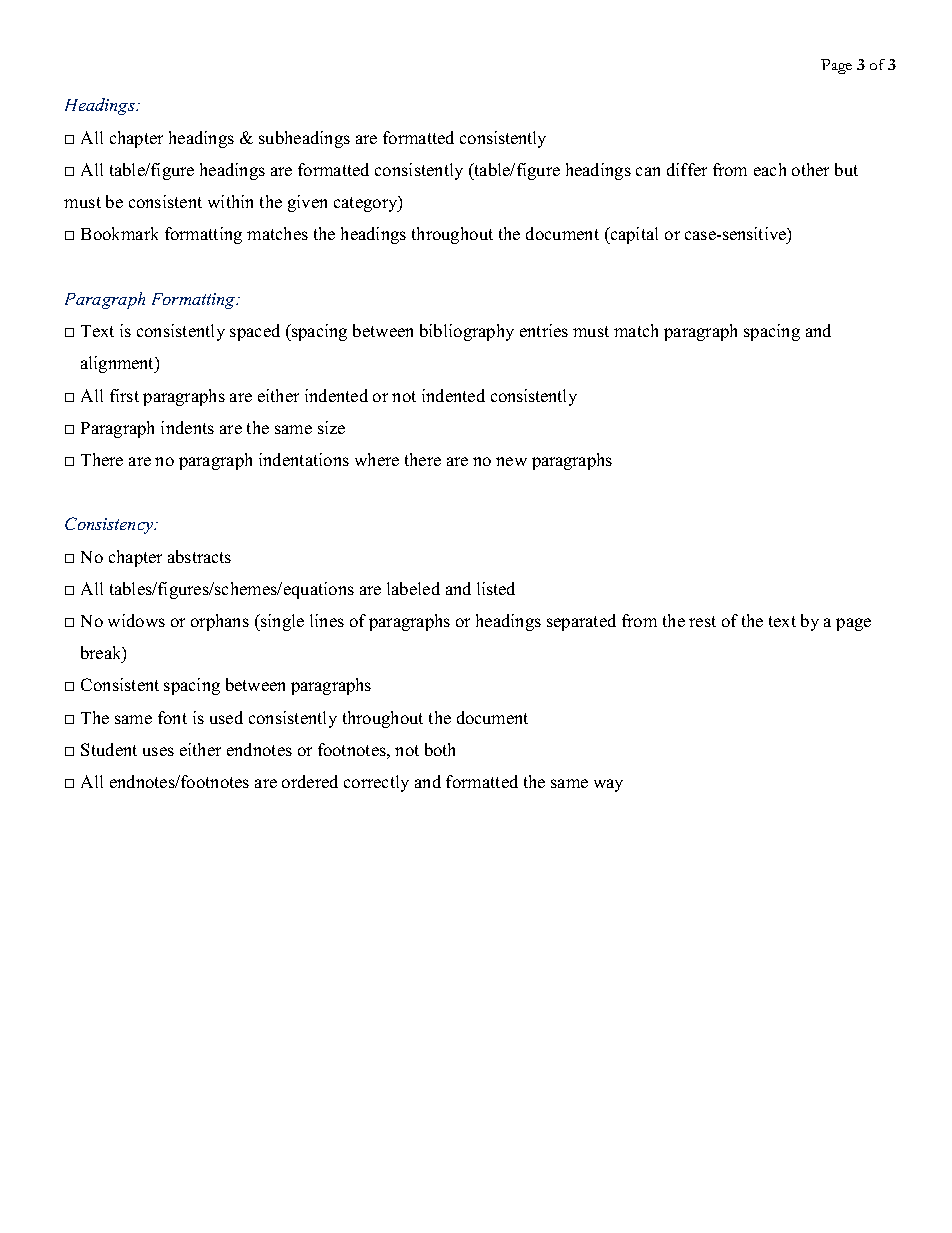 The height and width of the page is (1233, 952). Describe the element at coordinates (220, 622) in the page. I see `orphans` at that location.
